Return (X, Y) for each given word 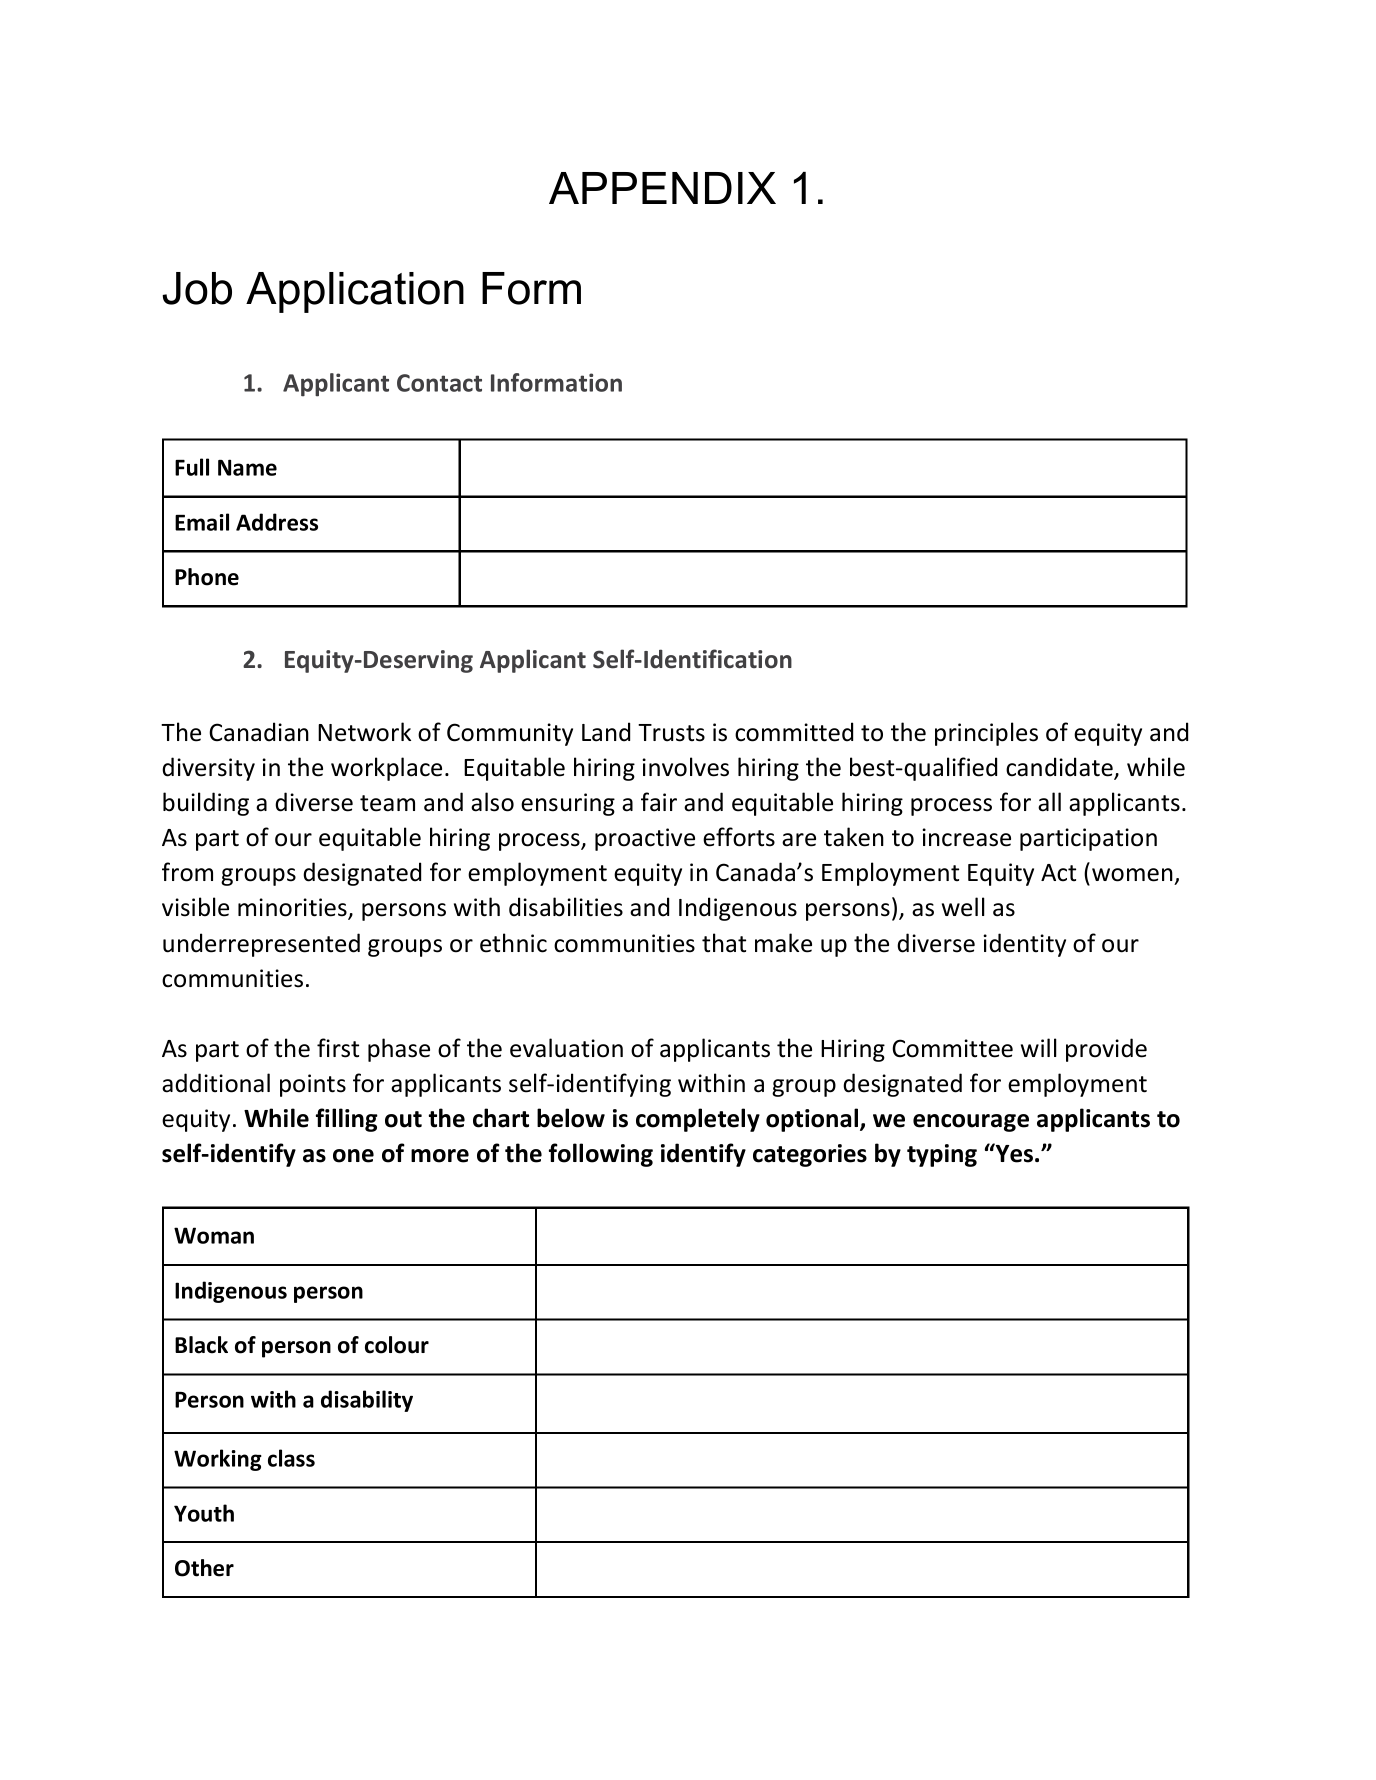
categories (810, 1155)
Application (355, 292)
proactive (645, 839)
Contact (439, 383)
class (291, 1458)
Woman (214, 1235)
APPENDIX (662, 188)
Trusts (671, 733)
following (601, 1155)
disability (367, 1401)
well (963, 907)
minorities (293, 908)
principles (986, 734)
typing (942, 1155)
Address (277, 522)
